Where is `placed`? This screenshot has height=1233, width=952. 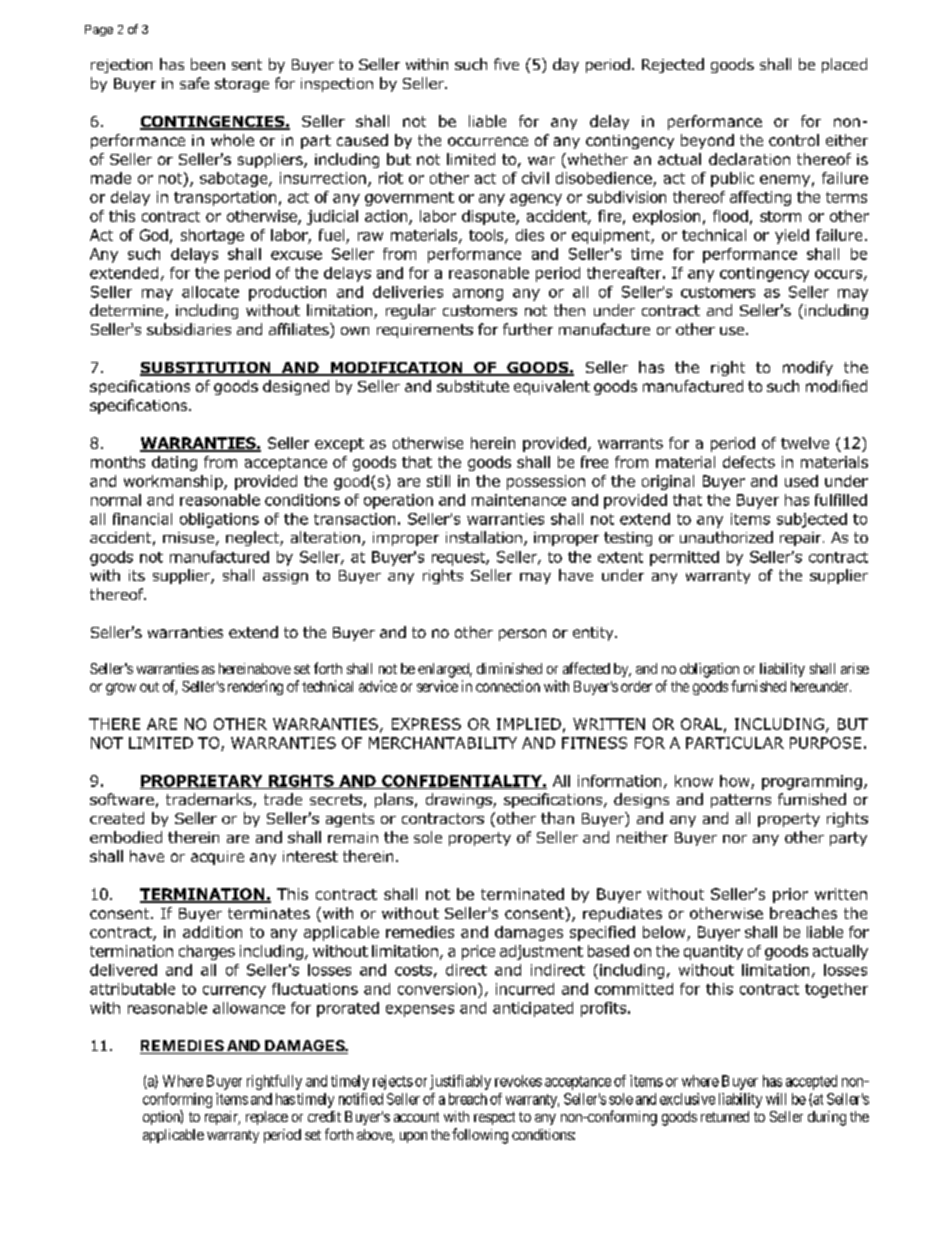 placed is located at coordinates (844, 65).
